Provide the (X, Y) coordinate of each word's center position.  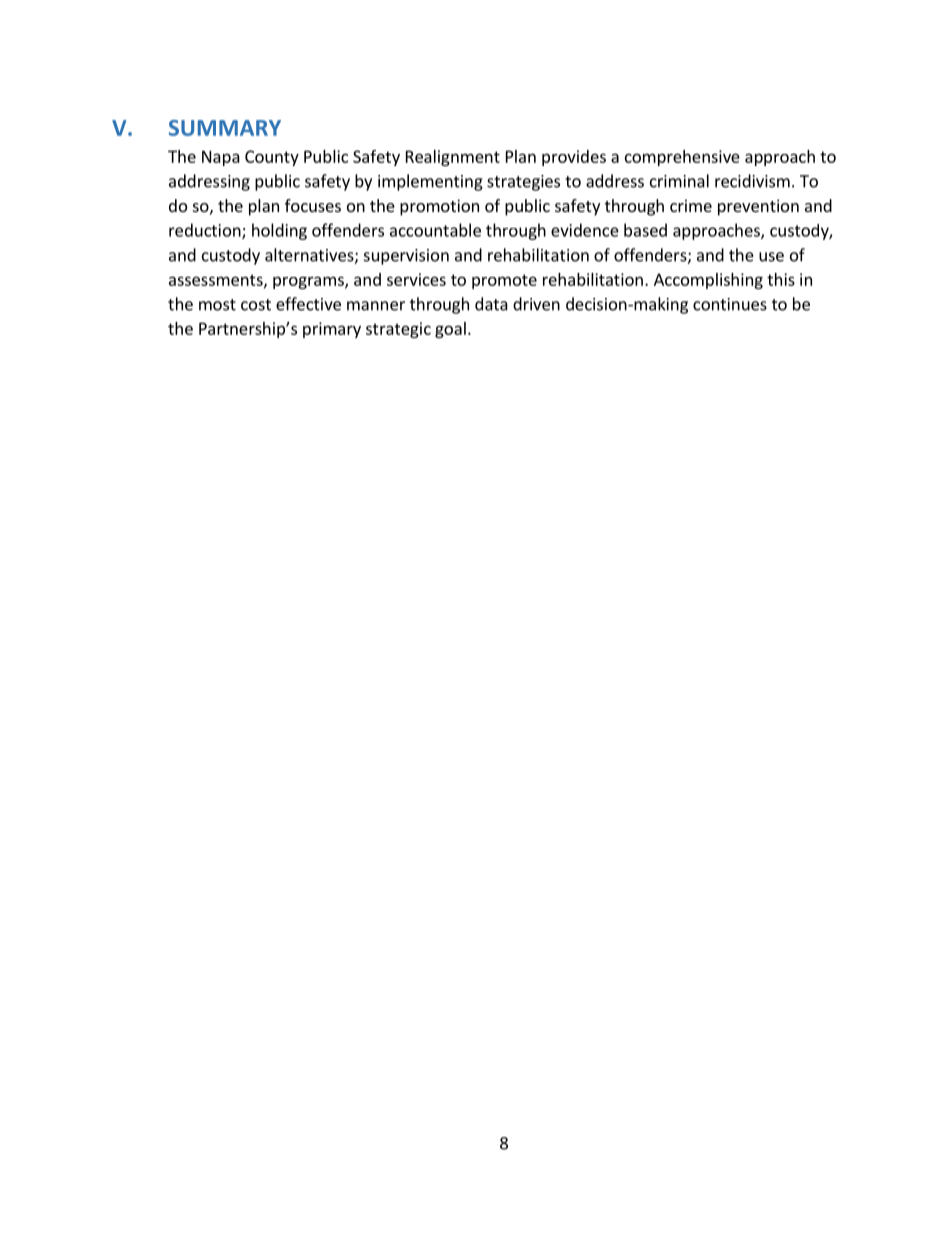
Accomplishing (708, 281)
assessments (217, 281)
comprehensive (682, 158)
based (645, 230)
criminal (679, 181)
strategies (523, 183)
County (272, 158)
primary (332, 330)
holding (279, 231)
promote (504, 281)
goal (450, 330)
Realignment (453, 158)
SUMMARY (225, 128)
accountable (435, 230)
